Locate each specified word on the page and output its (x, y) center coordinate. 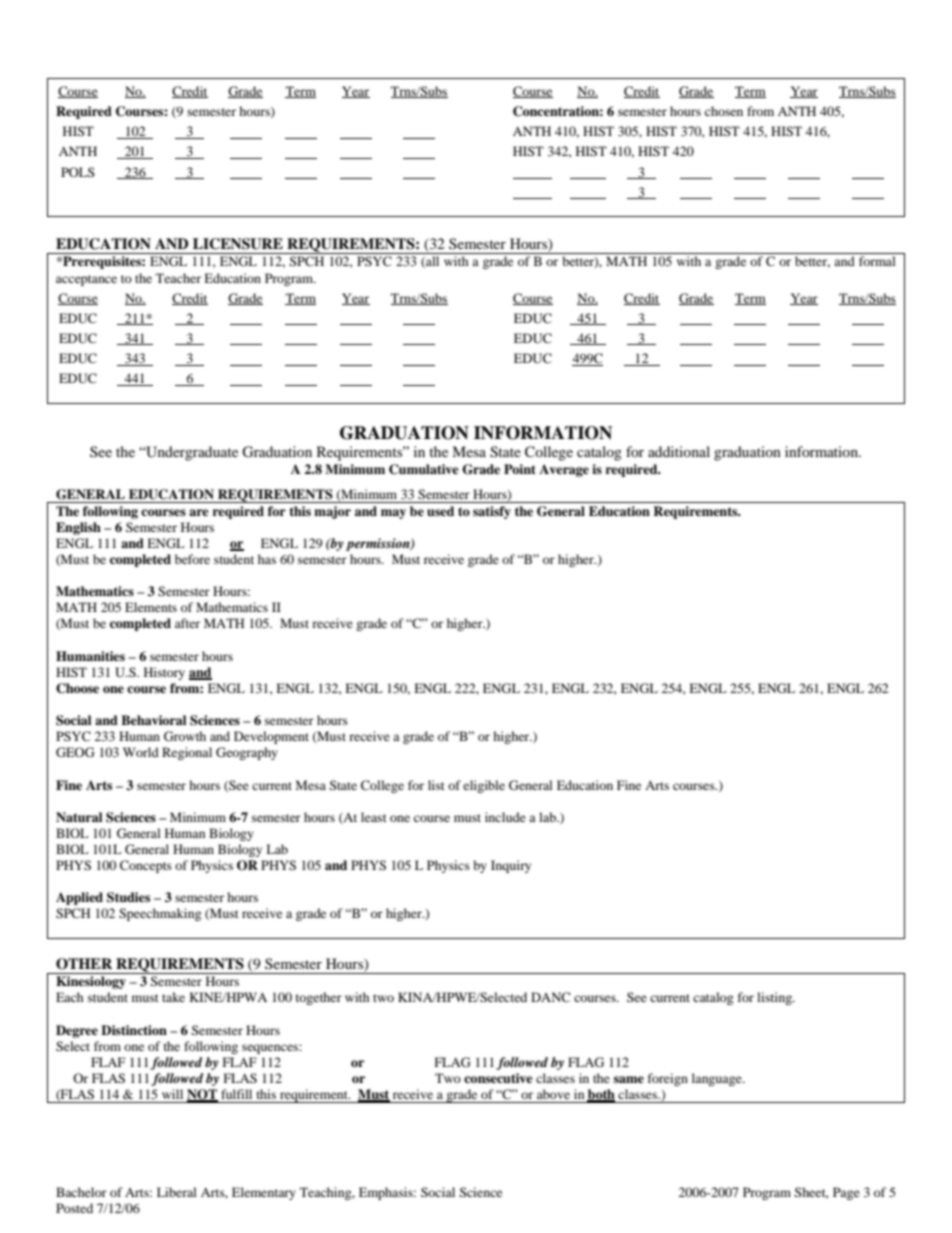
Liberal (177, 1192)
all (431, 262)
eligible (484, 786)
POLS (78, 172)
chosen (724, 111)
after (187, 623)
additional (679, 451)
